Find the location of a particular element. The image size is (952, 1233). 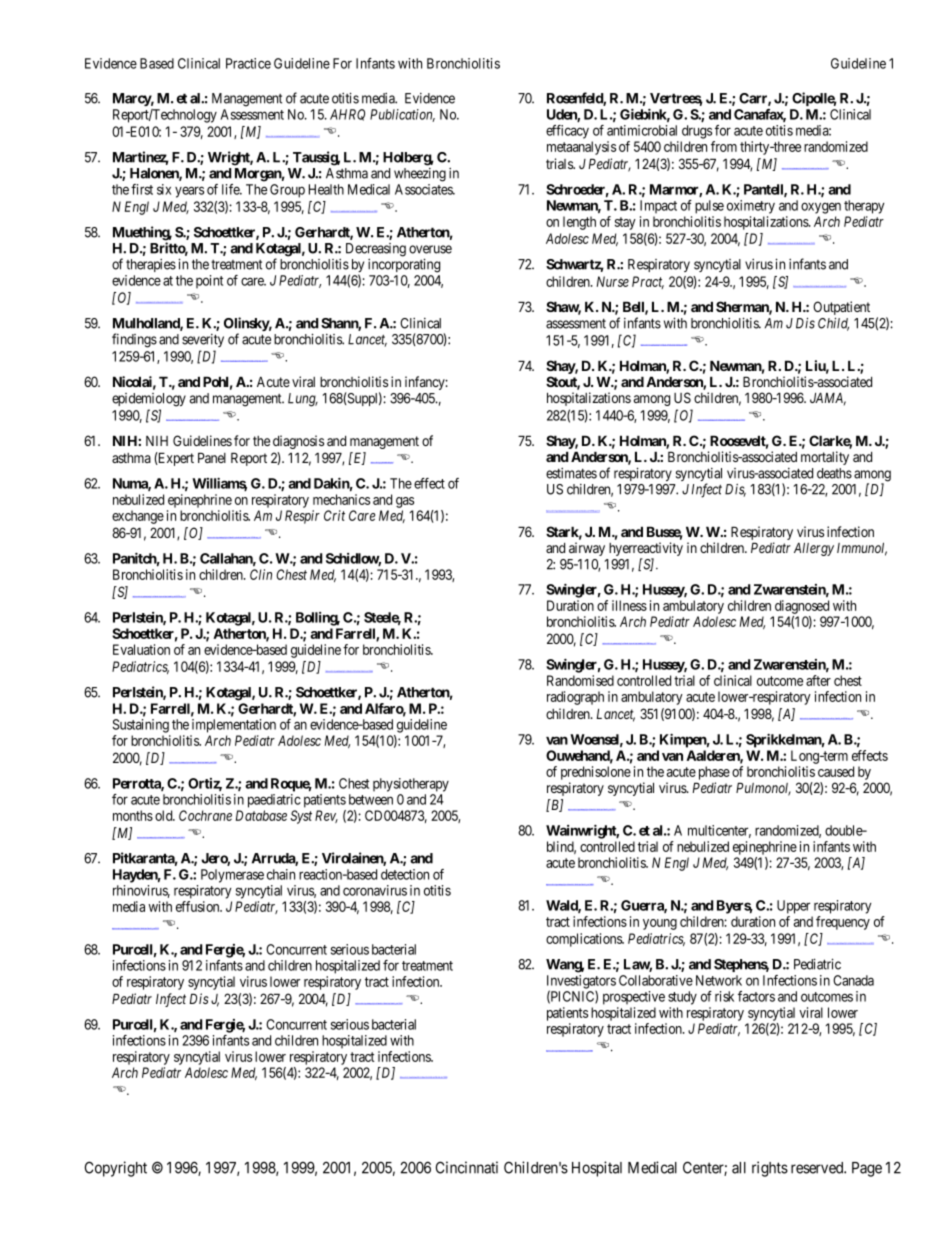

years is located at coordinates (189, 192).
